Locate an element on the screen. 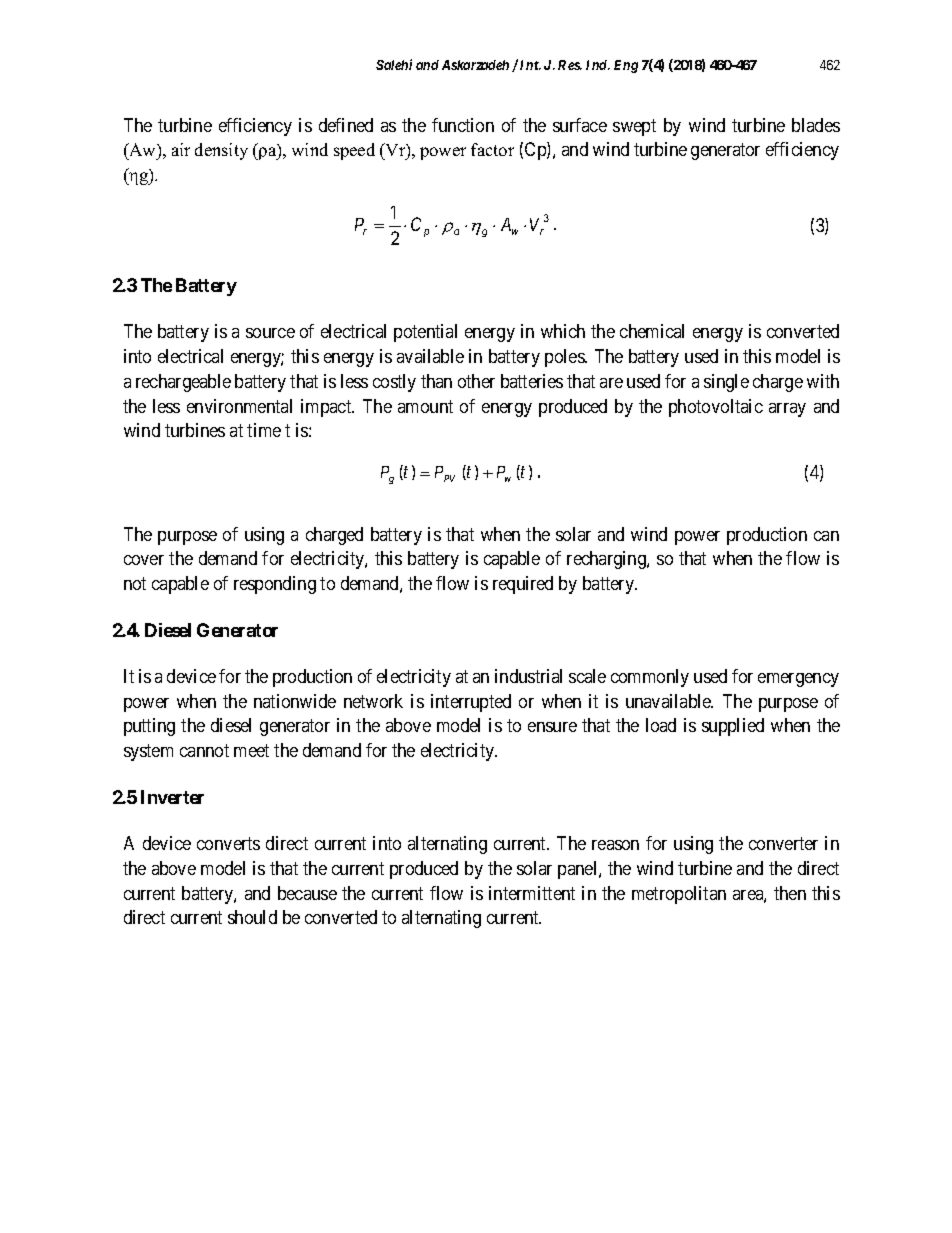 This screenshot has width=952, height=1233. responding is located at coordinates (275, 585).
